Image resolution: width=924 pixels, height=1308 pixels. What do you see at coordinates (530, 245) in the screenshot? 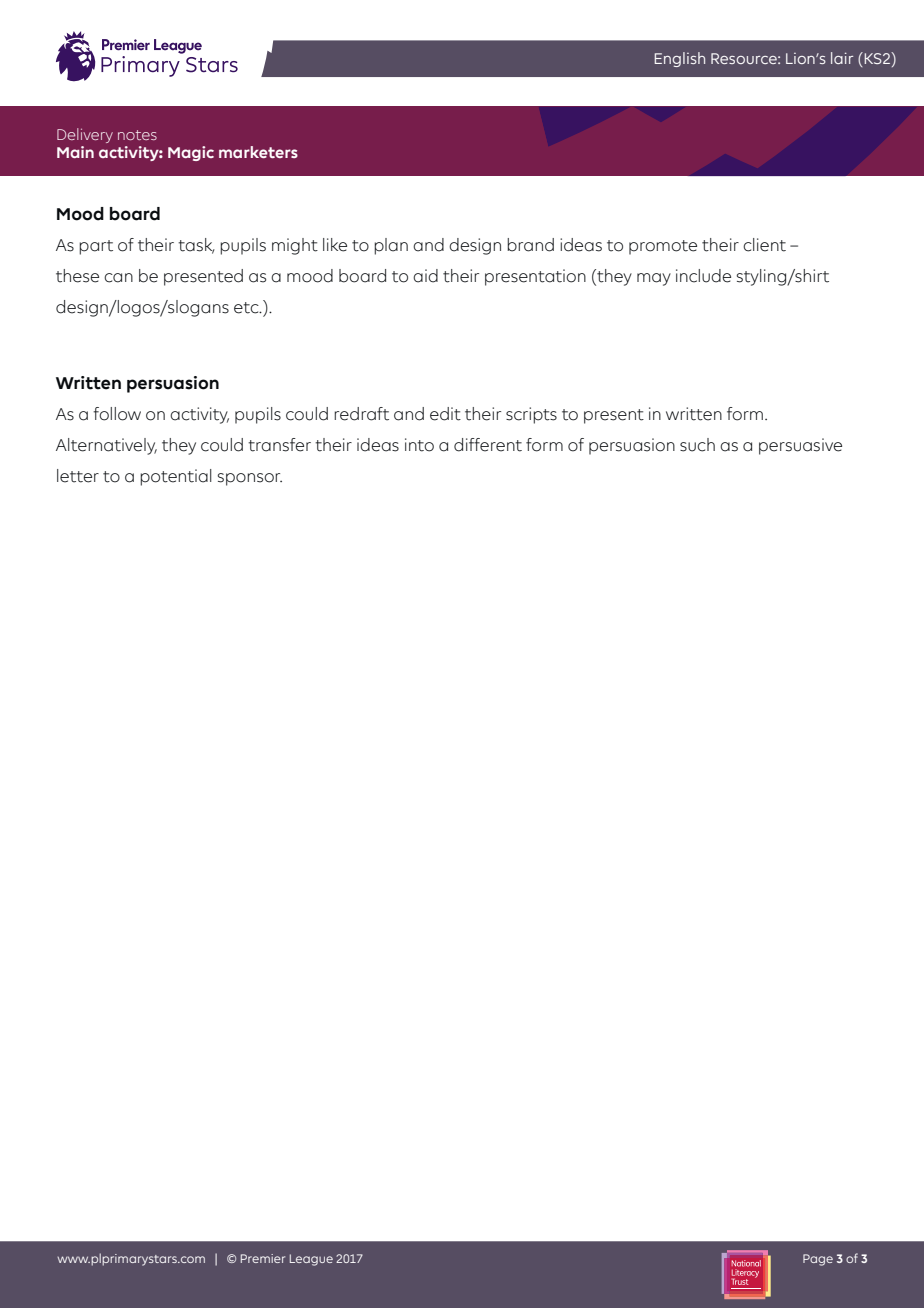
I see `brand` at bounding box center [530, 245].
